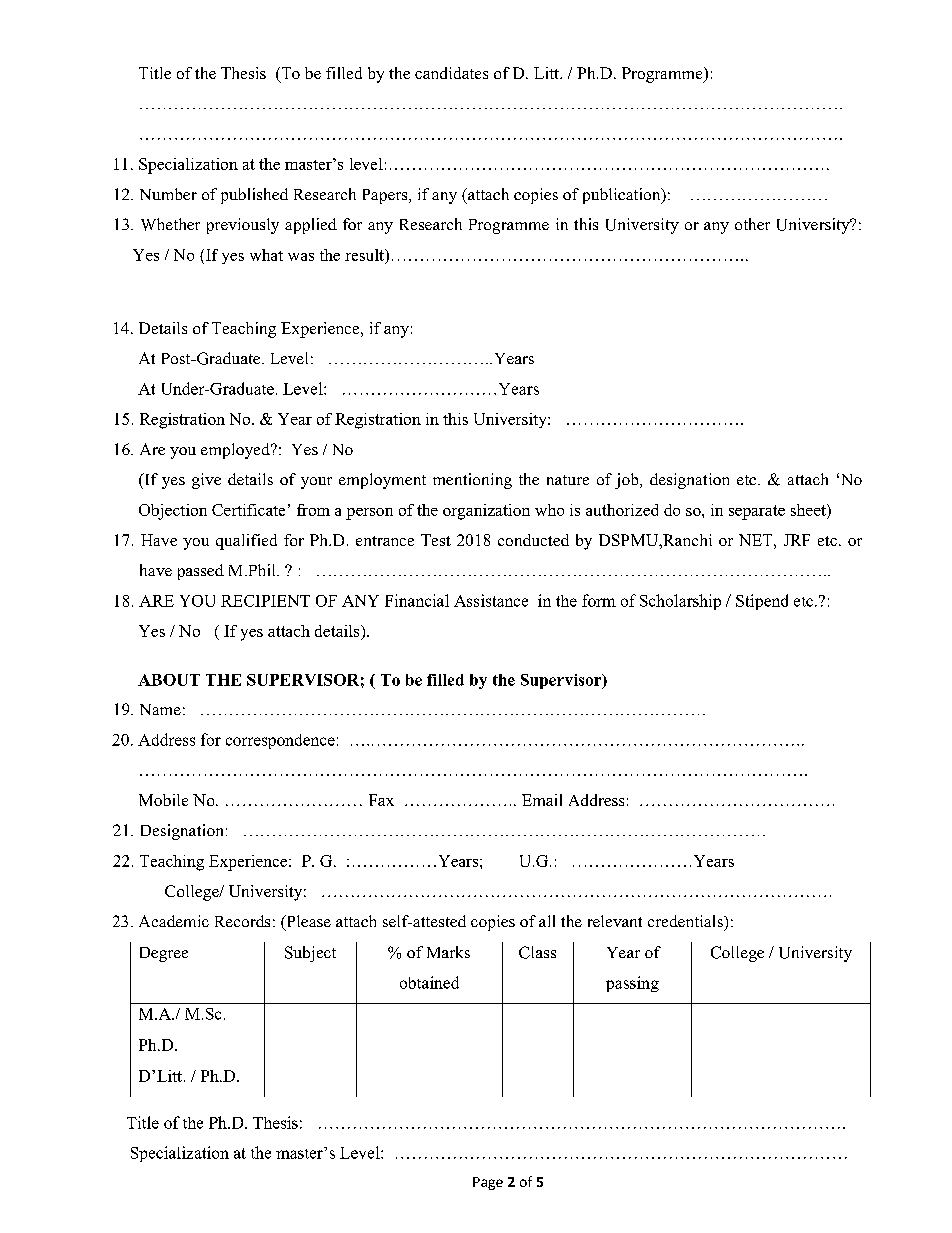 The image size is (952, 1233). Describe the element at coordinates (310, 954) in the page. I see `Subject` at that location.
